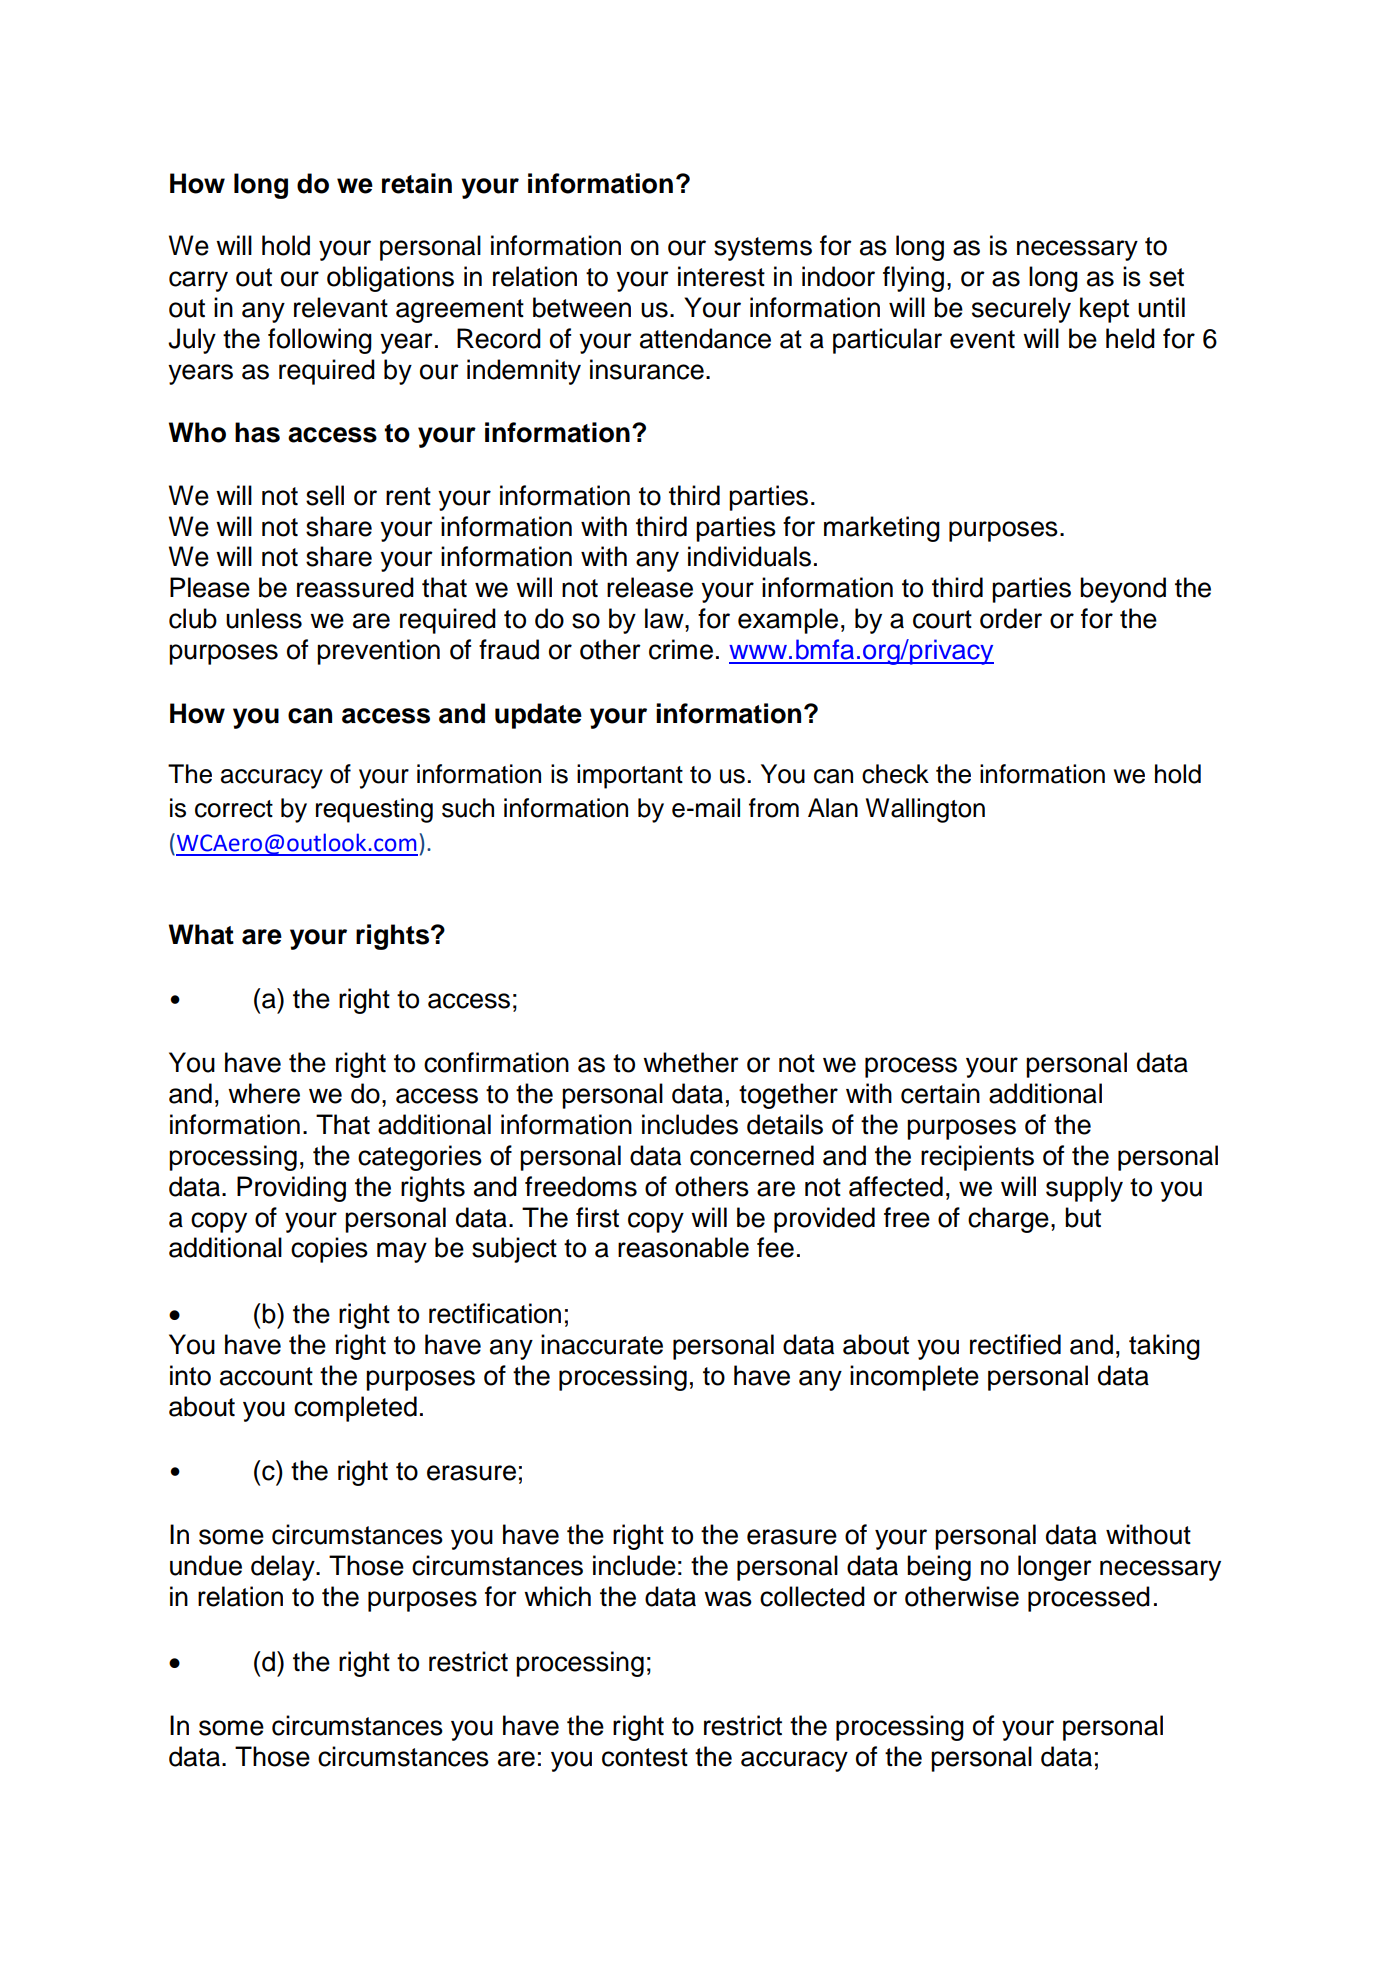 The height and width of the image is (1969, 1392). Describe the element at coordinates (940, 1093) in the image. I see `certain` at that location.
